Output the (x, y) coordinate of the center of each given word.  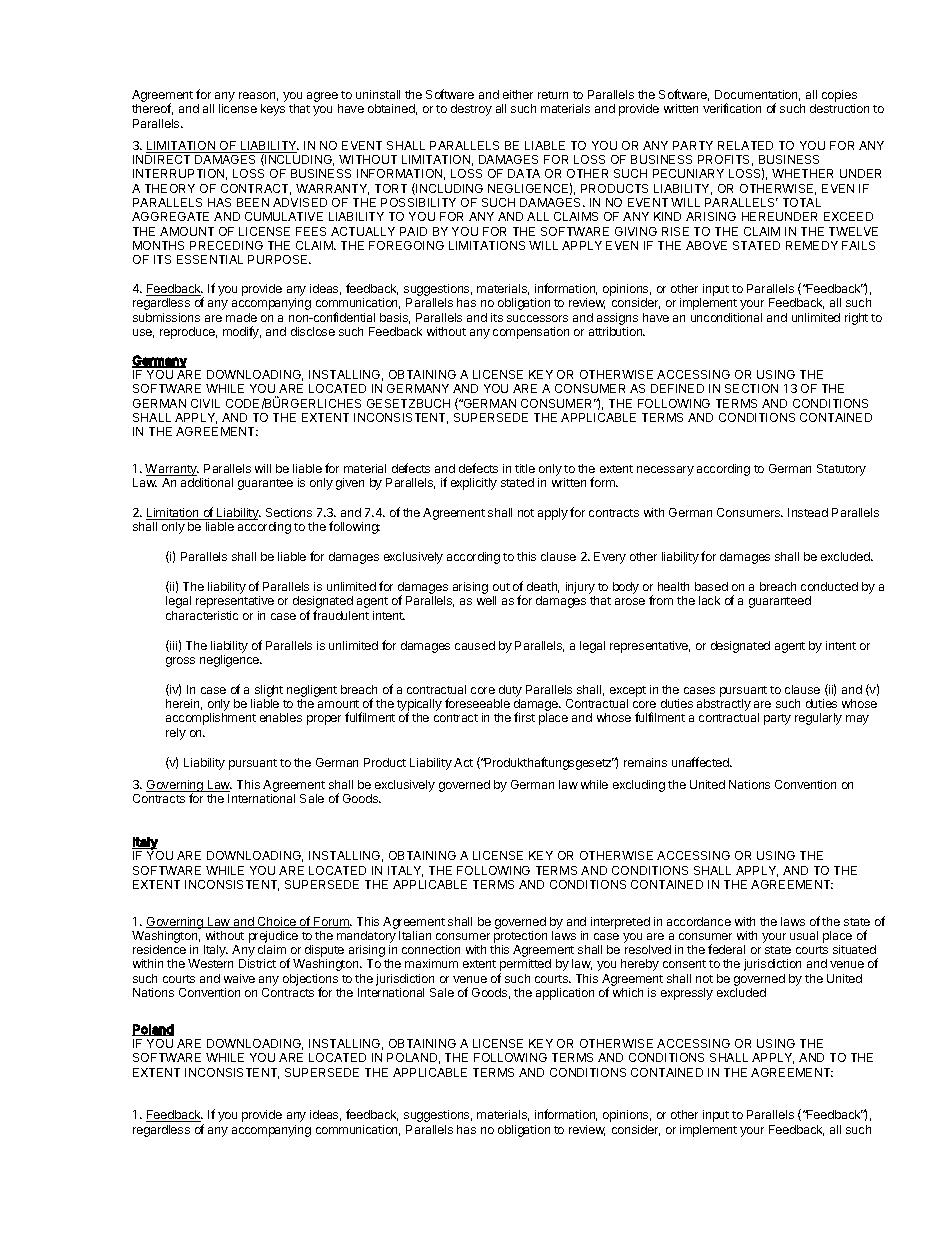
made (241, 317)
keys (273, 110)
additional (207, 482)
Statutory (841, 470)
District (257, 963)
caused (475, 645)
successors (537, 318)
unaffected (701, 762)
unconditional (726, 317)
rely (176, 734)
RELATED (745, 145)
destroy (471, 110)
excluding (639, 786)
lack (709, 600)
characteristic (202, 615)
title (525, 468)
